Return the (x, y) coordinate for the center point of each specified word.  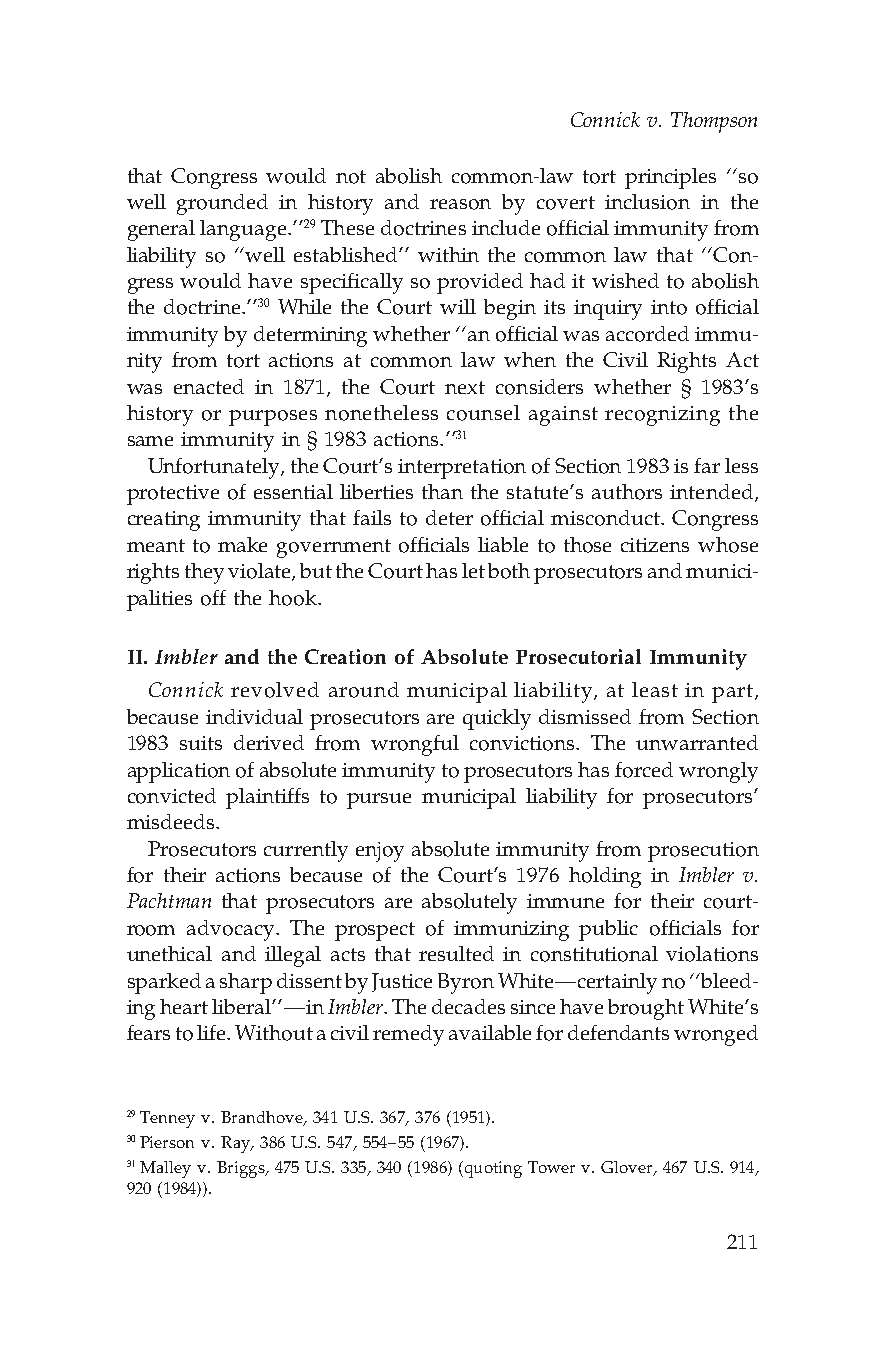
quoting (492, 1169)
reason (460, 204)
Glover (628, 1168)
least (655, 689)
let (473, 570)
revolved (275, 690)
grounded (222, 204)
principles (670, 178)
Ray (237, 1144)
